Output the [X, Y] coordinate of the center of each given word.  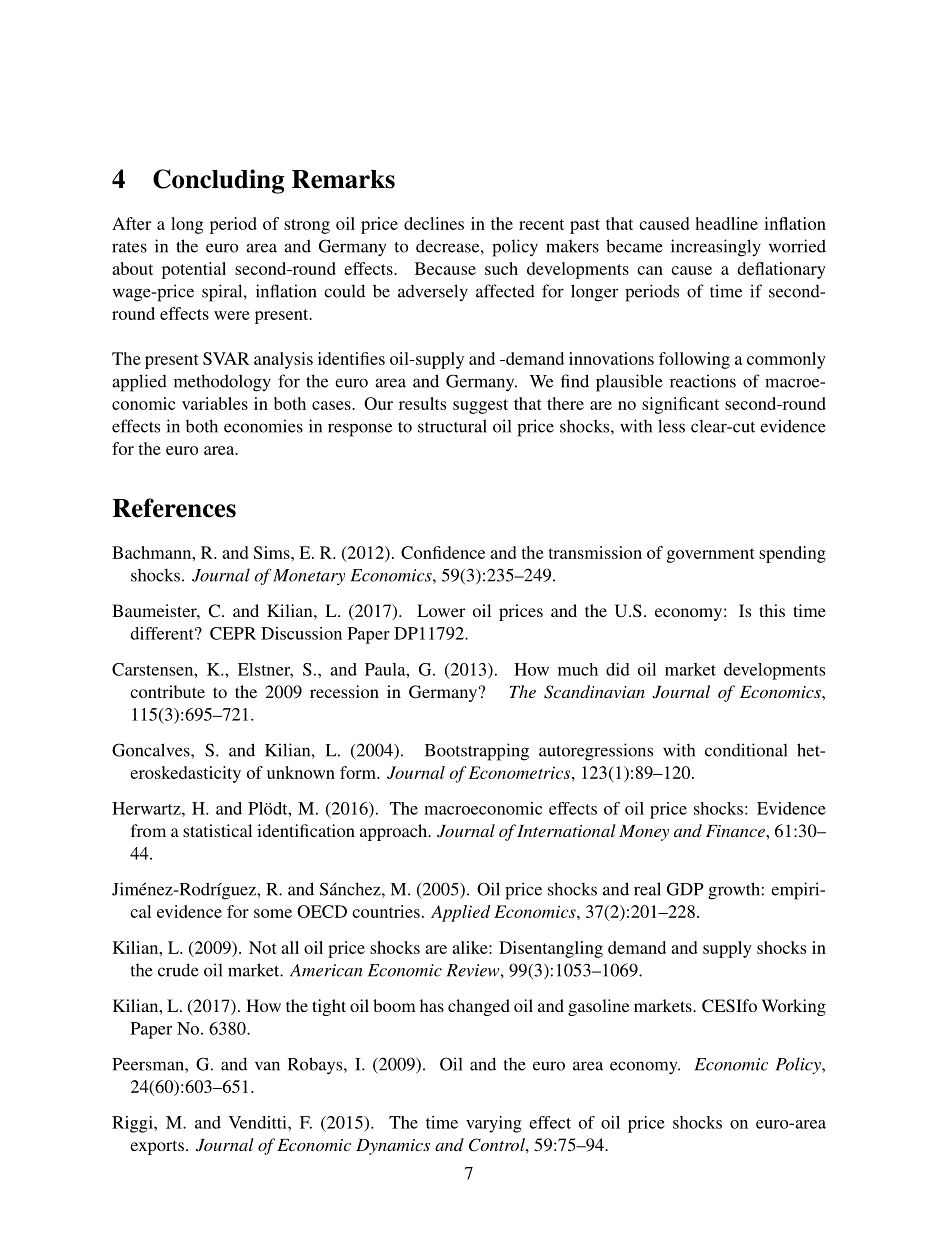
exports [157, 1147]
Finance [736, 831]
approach [395, 832]
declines [434, 223]
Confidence [443, 552]
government [711, 555]
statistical [217, 830]
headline [726, 223]
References [174, 508]
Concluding [218, 181]
